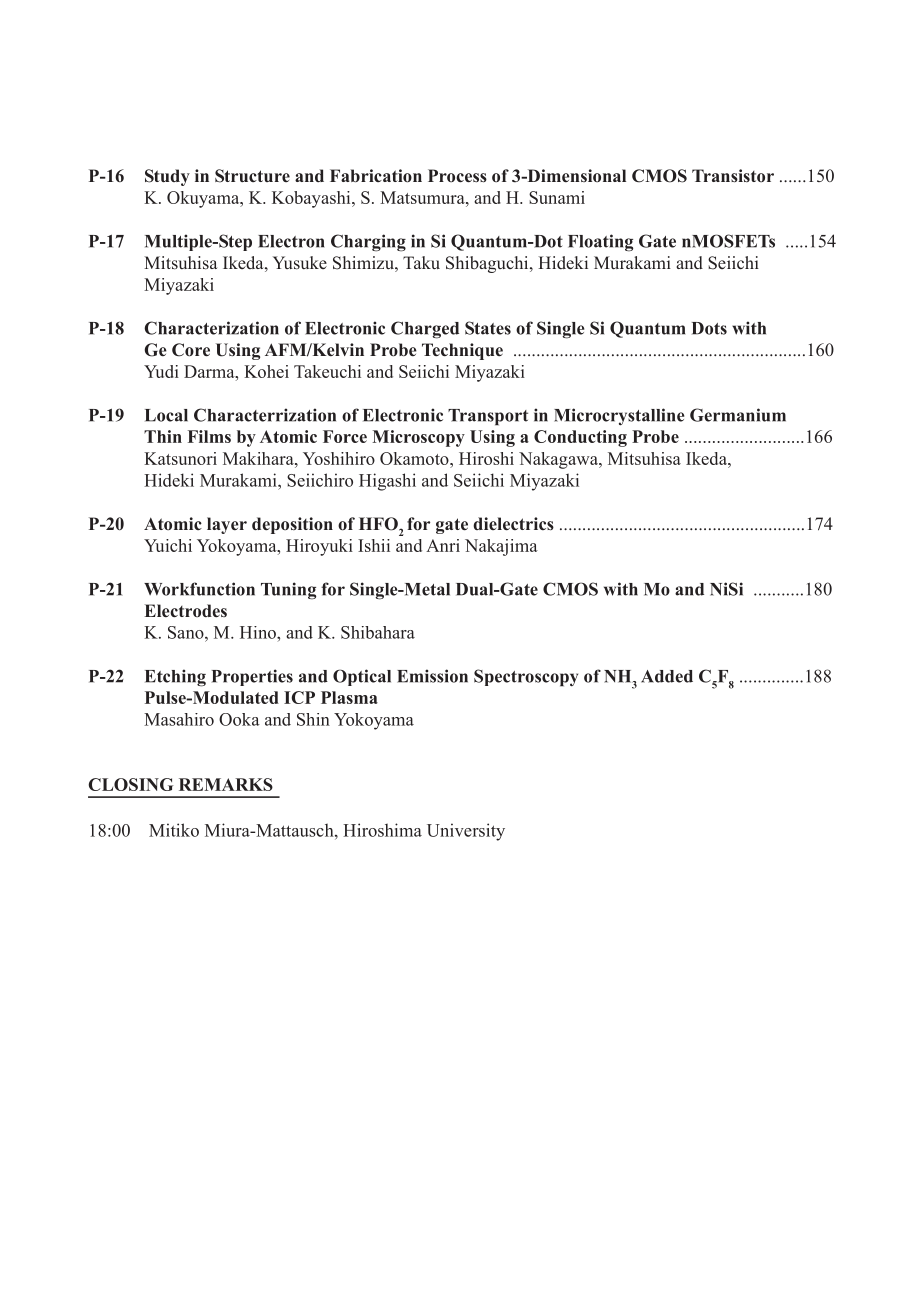  What do you see at coordinates (167, 177) in the document?
I see `Study` at bounding box center [167, 177].
